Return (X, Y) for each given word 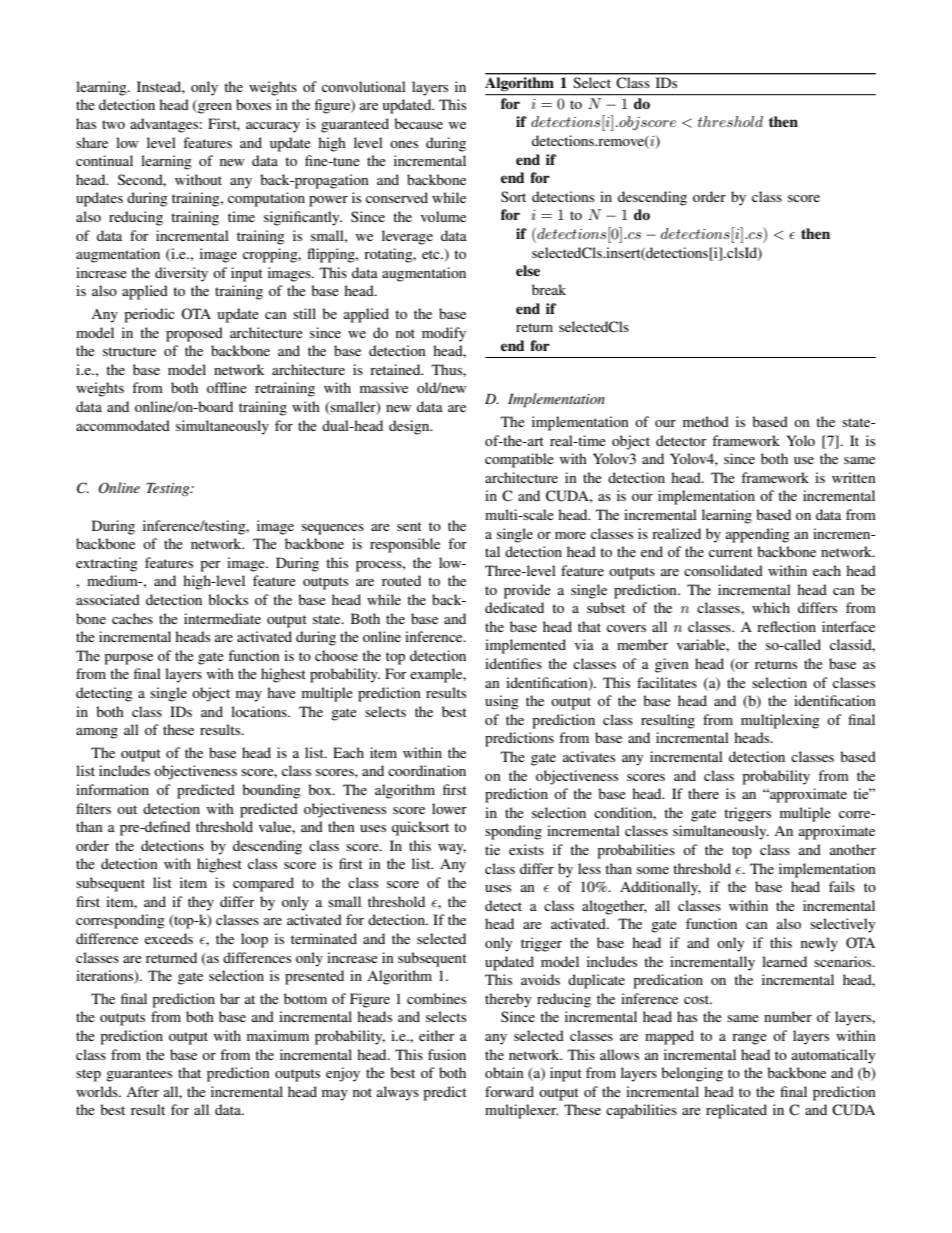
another (853, 849)
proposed (194, 334)
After (142, 1091)
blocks (228, 599)
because (418, 123)
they (201, 903)
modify (444, 334)
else (528, 271)
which (771, 607)
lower (449, 808)
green (214, 108)
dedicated (514, 607)
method (706, 421)
